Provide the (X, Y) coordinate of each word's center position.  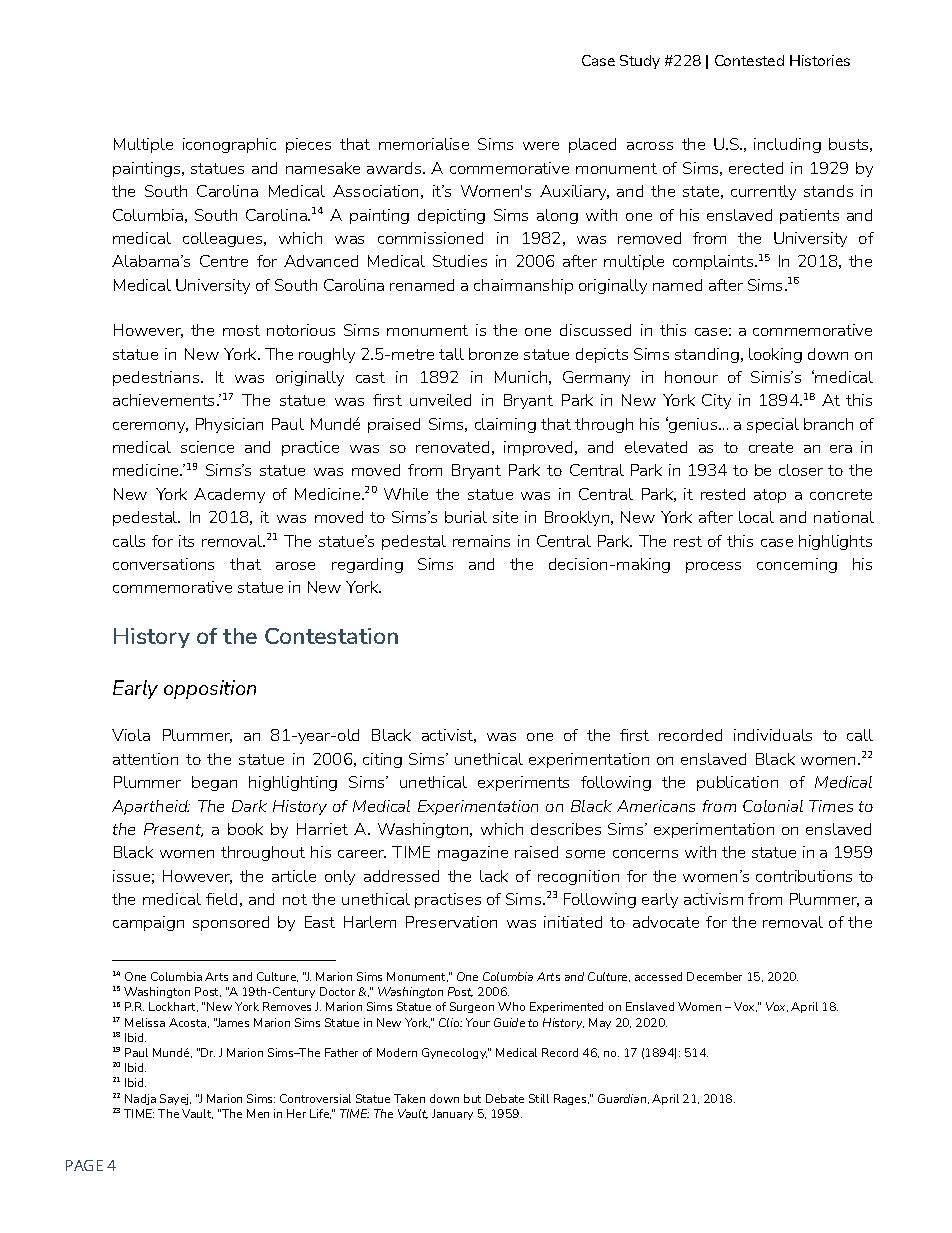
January (452, 1114)
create (771, 447)
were (541, 146)
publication (737, 783)
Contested (749, 60)
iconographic (229, 145)
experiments (523, 783)
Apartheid (151, 807)
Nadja (140, 1099)
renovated (452, 447)
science (207, 447)
